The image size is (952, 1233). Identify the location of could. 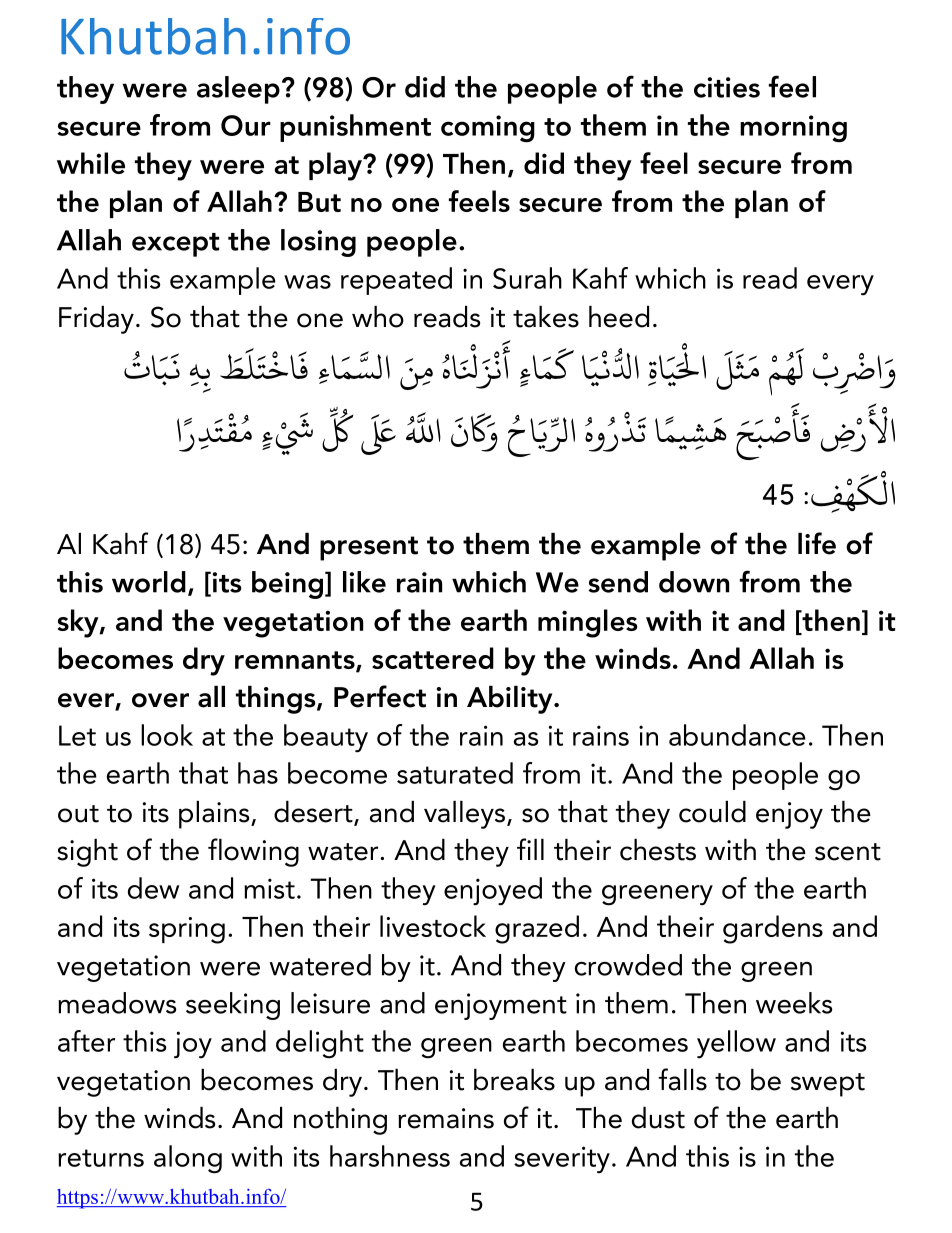
(712, 812).
